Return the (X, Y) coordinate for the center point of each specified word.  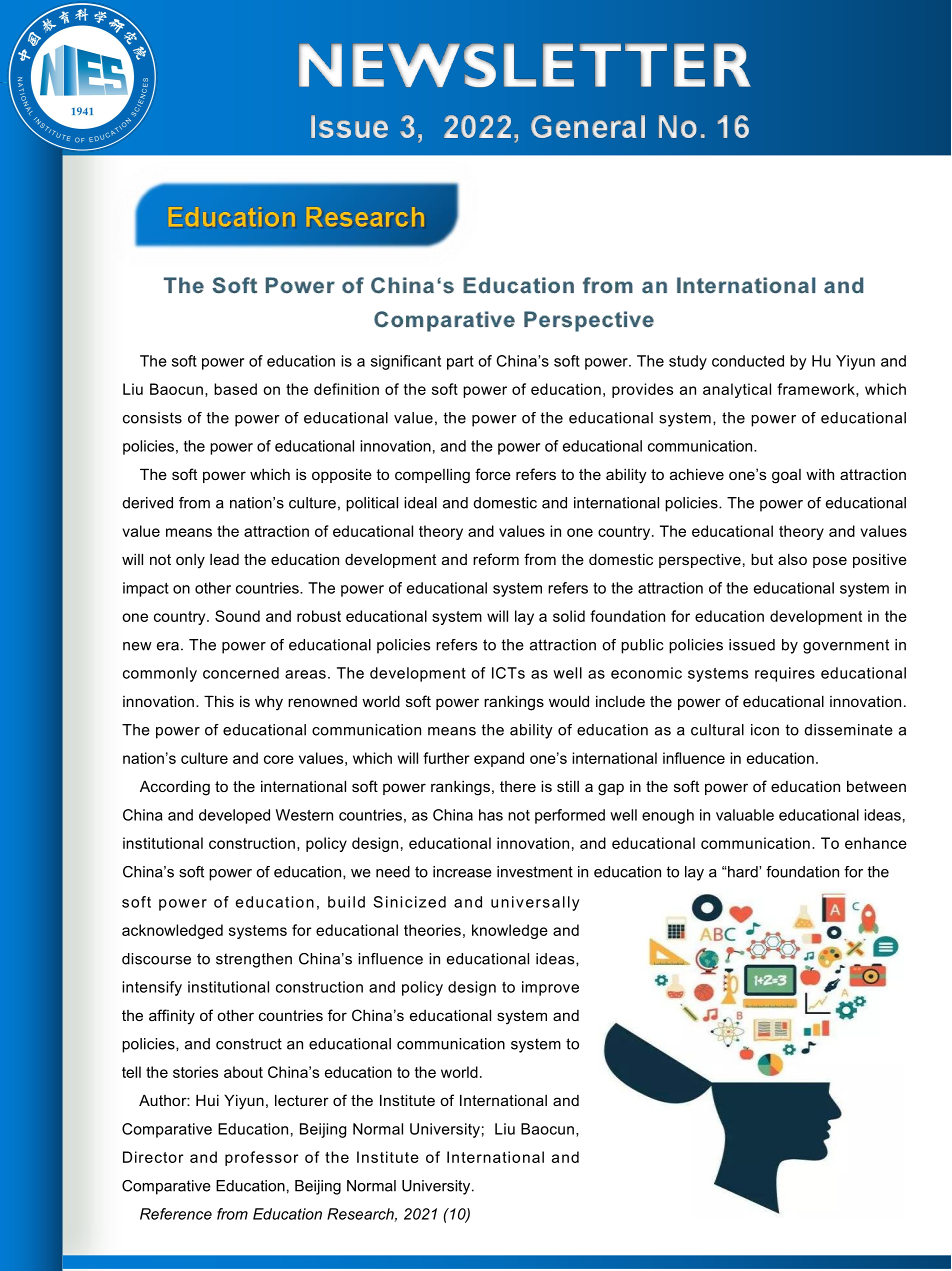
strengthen (254, 960)
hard (743, 872)
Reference (176, 1214)
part (460, 363)
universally (535, 903)
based (235, 389)
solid (569, 616)
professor (262, 1158)
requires (785, 674)
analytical (737, 390)
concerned (241, 673)
